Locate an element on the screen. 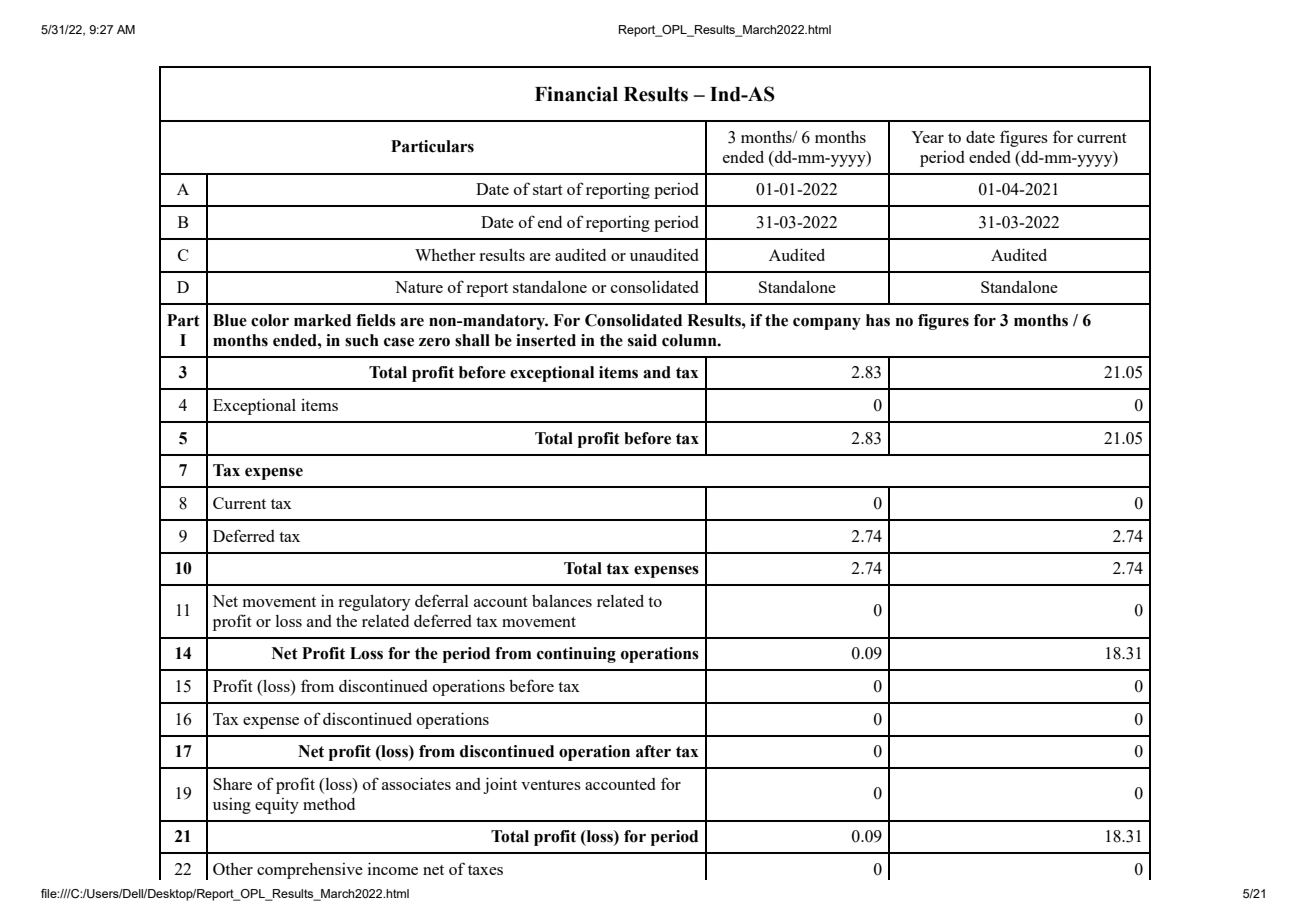 This screenshot has width=1308, height=924. balances is located at coordinates (562, 601).
